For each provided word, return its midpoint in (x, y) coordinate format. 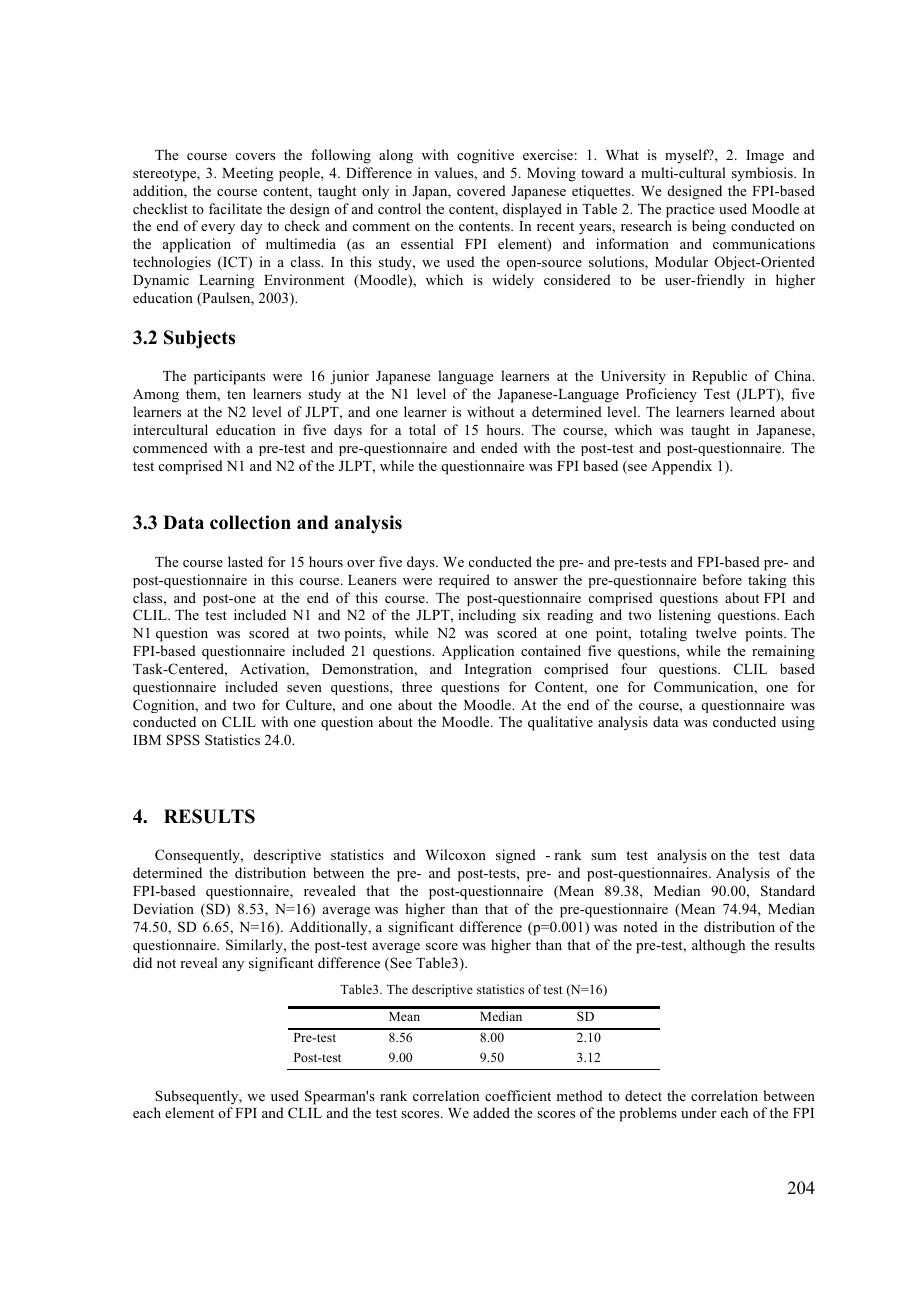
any (233, 966)
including (487, 616)
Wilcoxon (455, 854)
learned (752, 411)
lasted (245, 561)
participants (229, 377)
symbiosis (763, 174)
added (491, 1112)
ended (499, 447)
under (699, 1112)
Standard (788, 891)
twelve (716, 632)
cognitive (485, 156)
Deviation (163, 908)
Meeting (248, 174)
